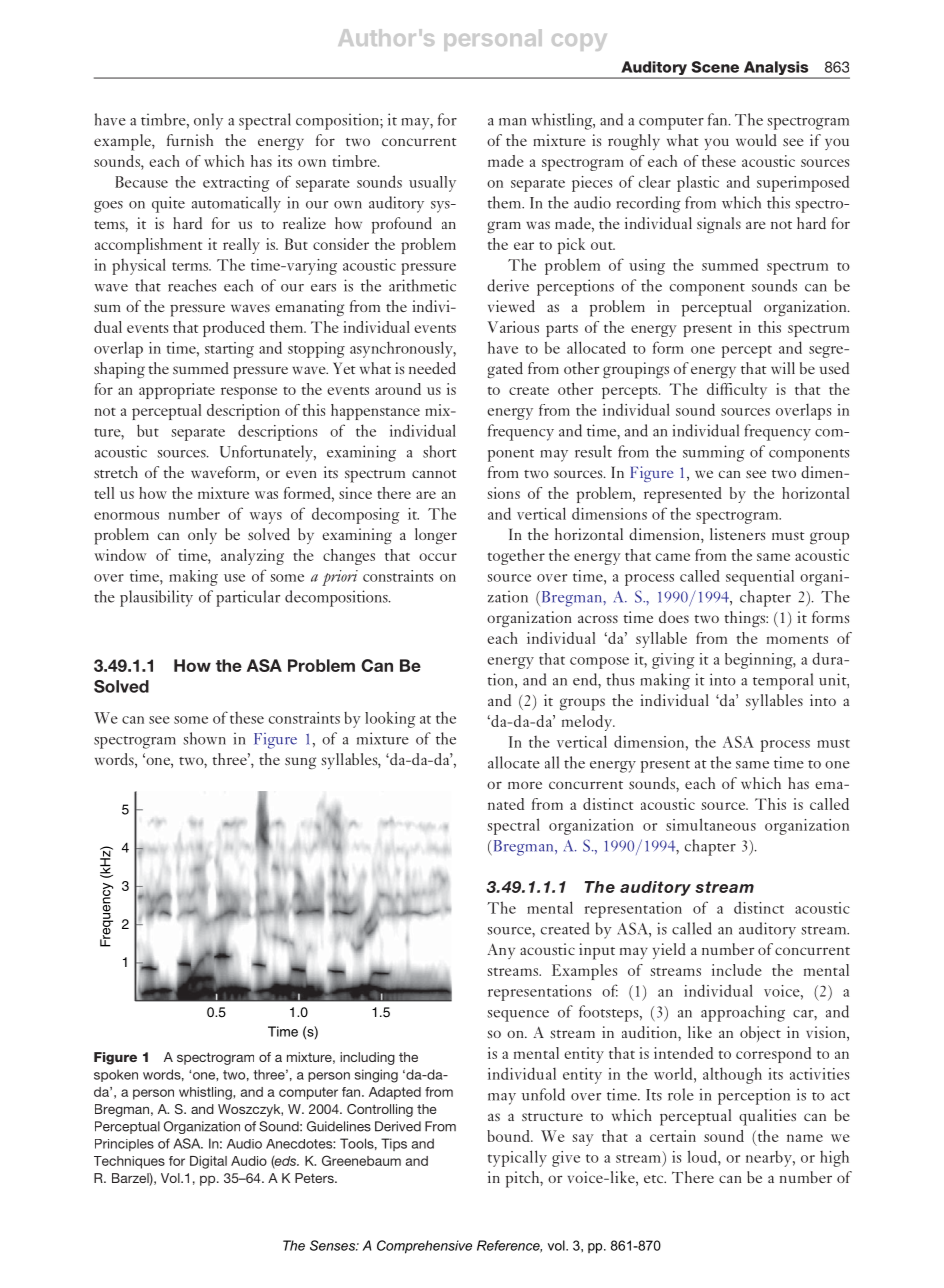 The height and width of the screenshot is (1288, 944). Describe the element at coordinates (190, 140) in the screenshot. I see `furnish` at that location.
